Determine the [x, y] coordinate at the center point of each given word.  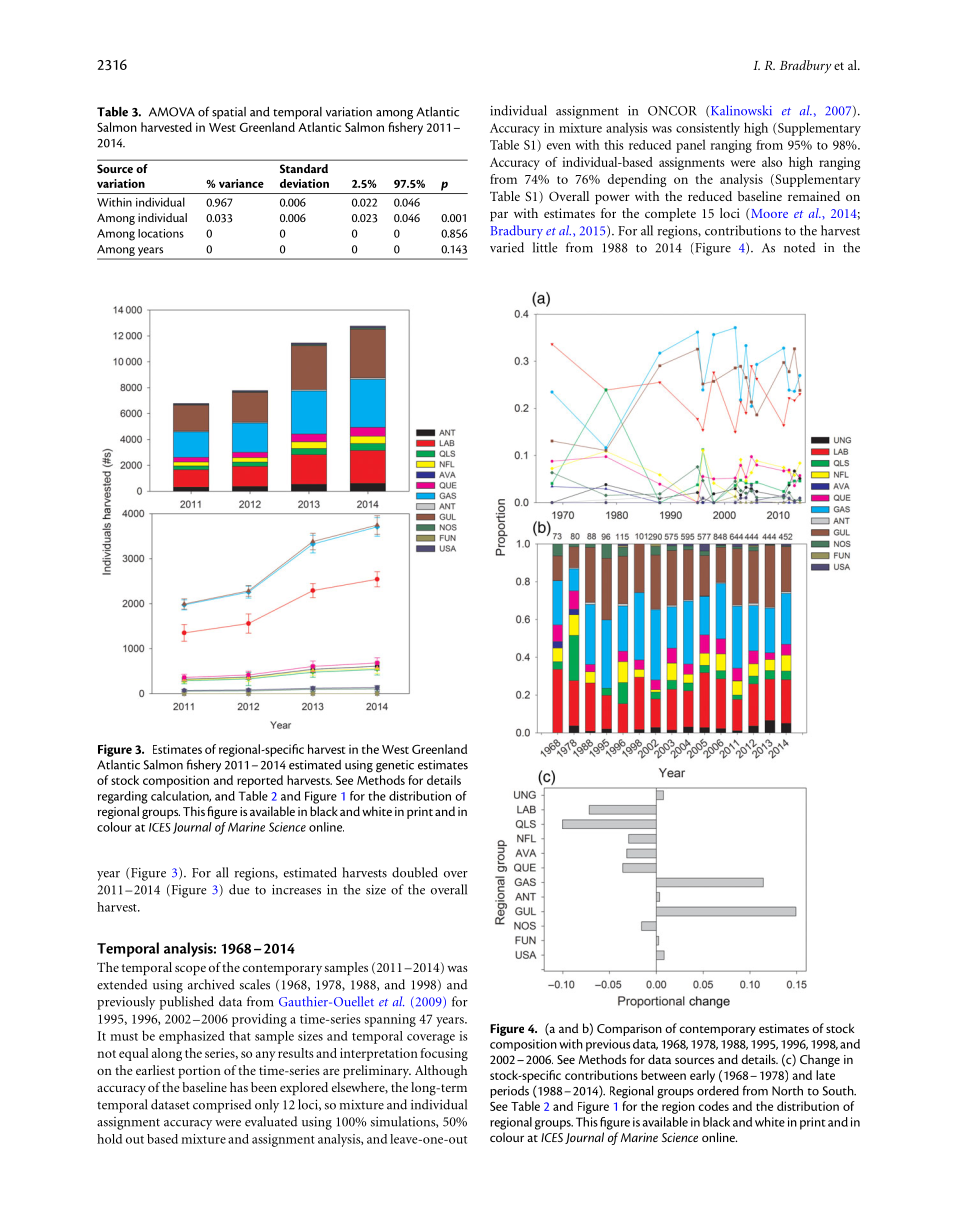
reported [260, 781]
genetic [395, 766]
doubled [415, 872]
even [559, 146]
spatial [229, 113]
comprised [222, 1106]
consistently [708, 129]
